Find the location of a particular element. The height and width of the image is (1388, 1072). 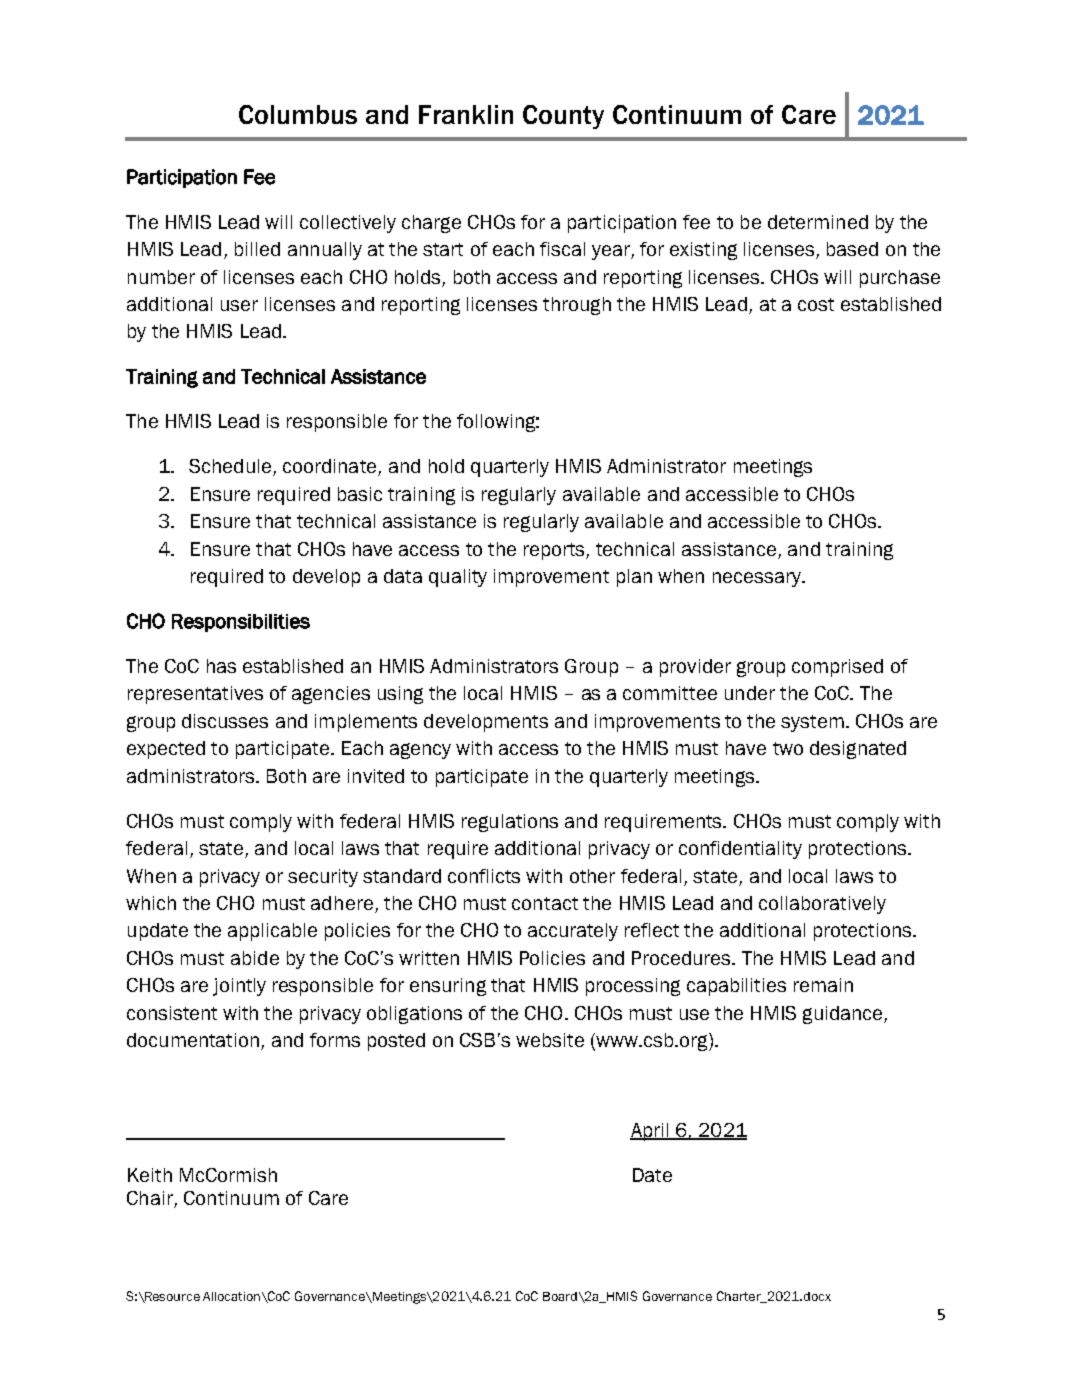

County is located at coordinates (563, 117).
